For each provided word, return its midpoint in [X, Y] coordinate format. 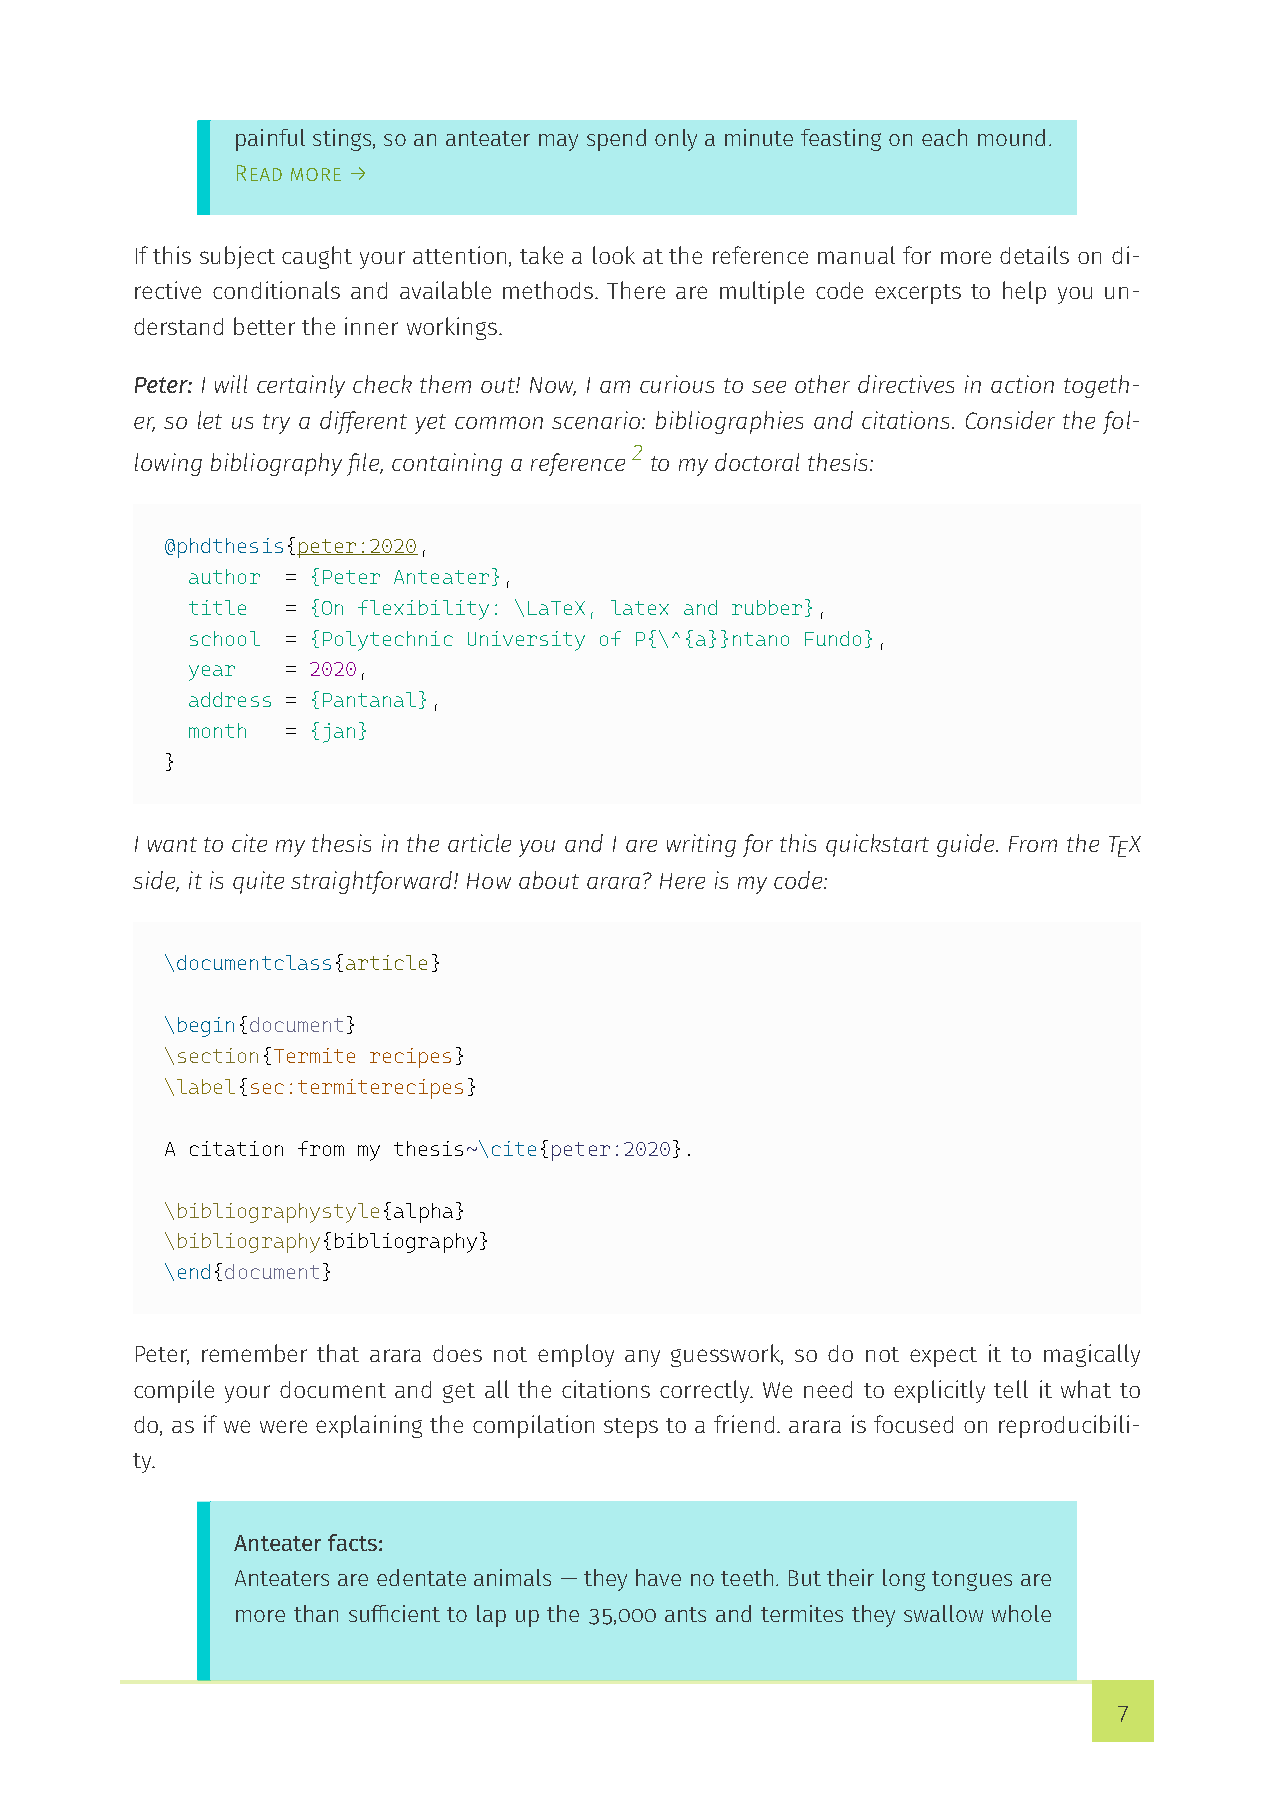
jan [339, 733]
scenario [597, 420]
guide [967, 845]
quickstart [877, 845]
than [316, 1613]
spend [616, 140]
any [642, 1358]
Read [259, 173]
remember [254, 1353]
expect [943, 1357]
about [549, 880]
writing [701, 845]
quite [258, 882]
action [1022, 384]
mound [1011, 137]
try [276, 424]
